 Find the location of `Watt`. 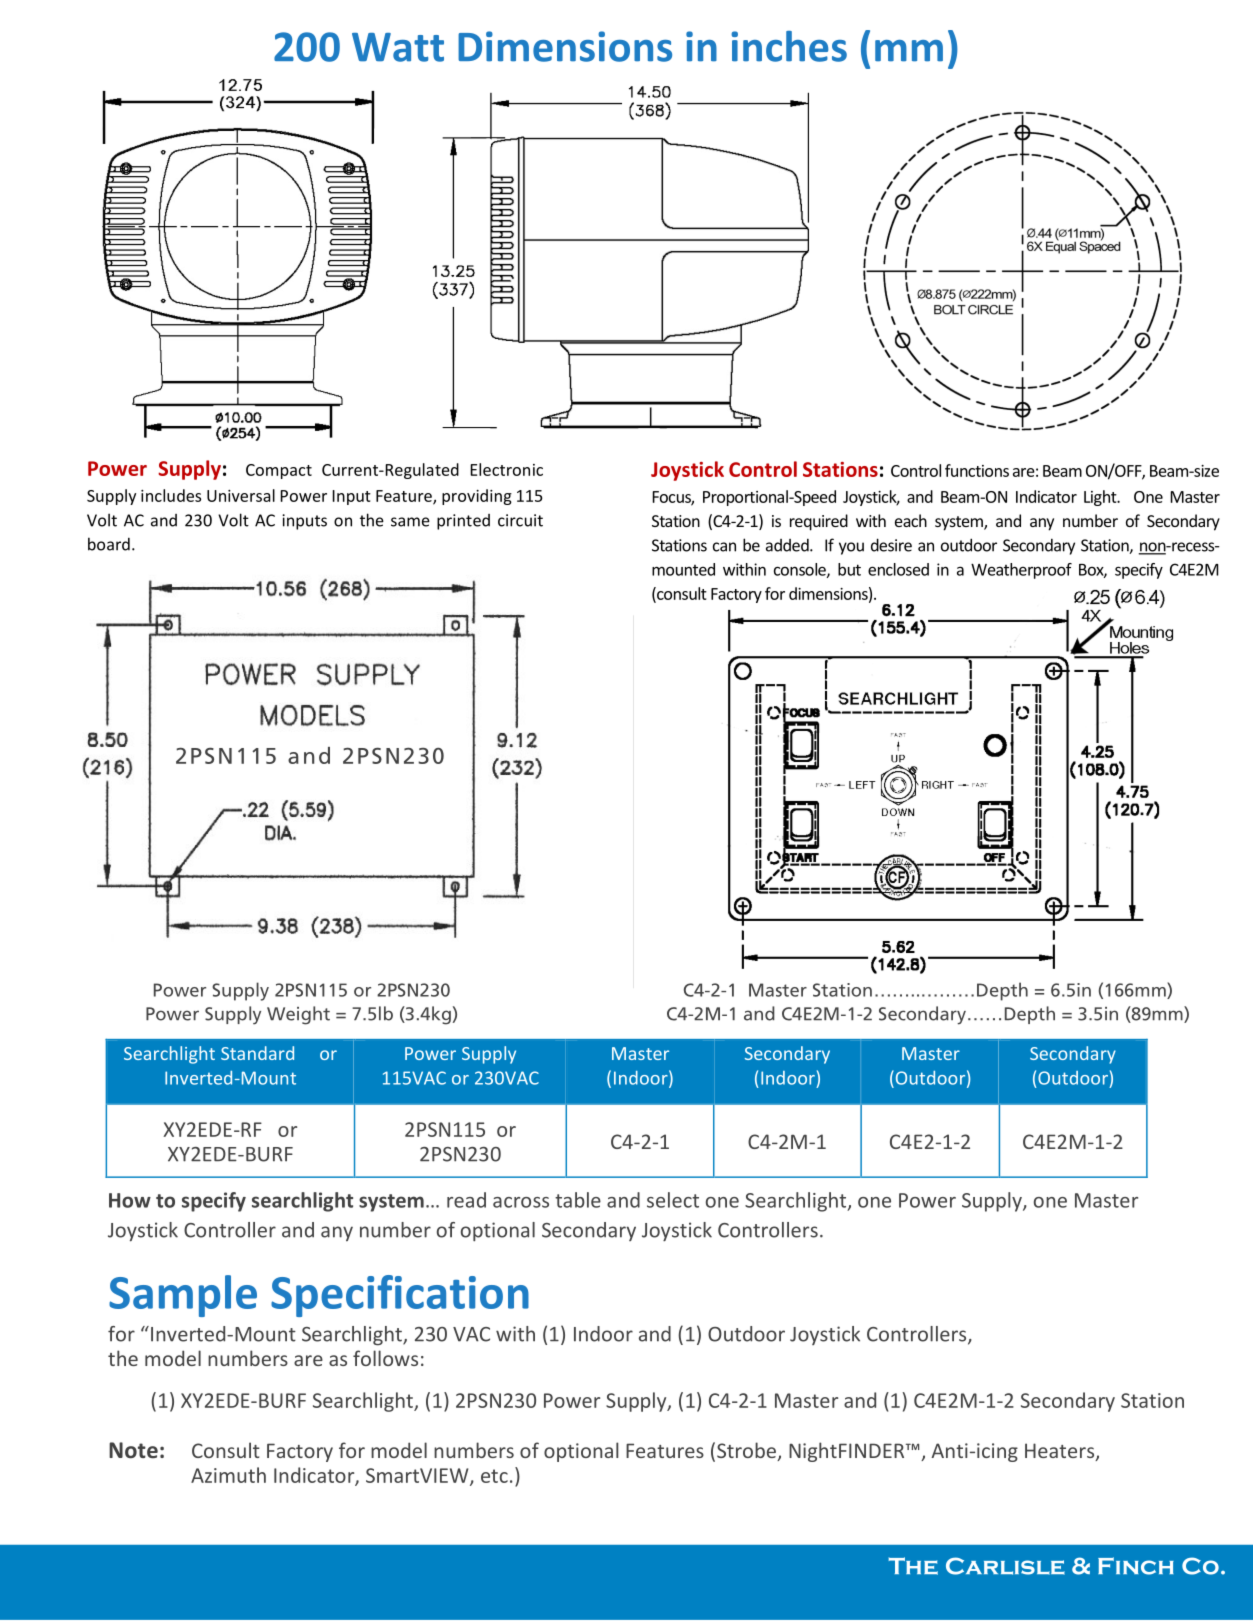

Watt is located at coordinates (398, 47).
